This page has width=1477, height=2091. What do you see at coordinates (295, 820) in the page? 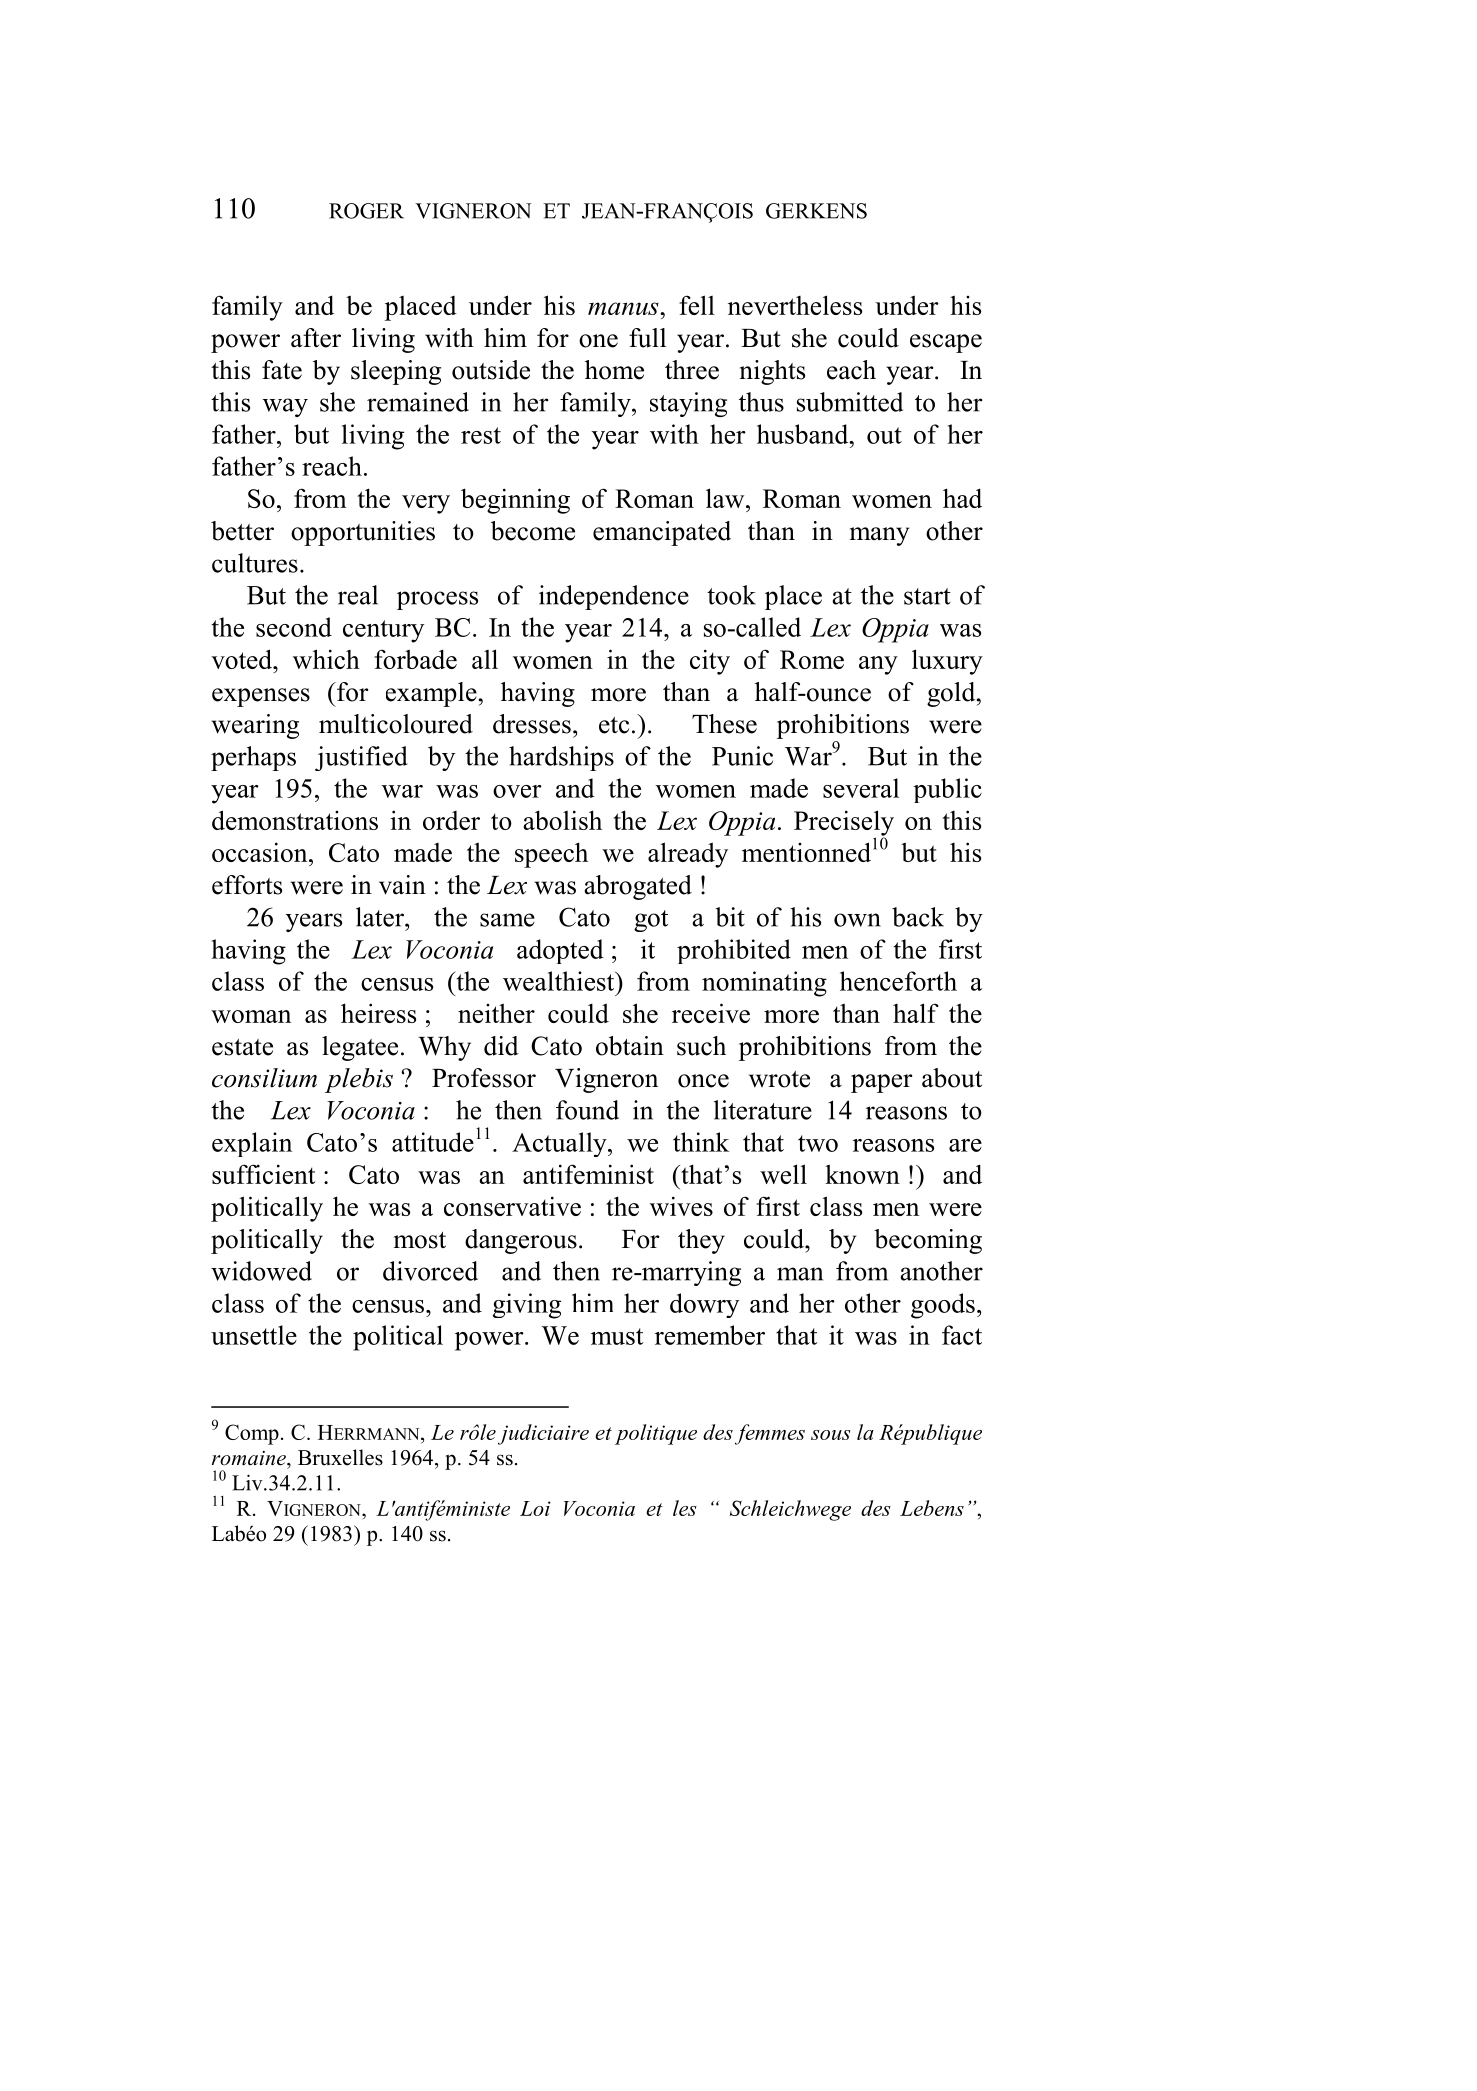
I see `demonstrations` at bounding box center [295, 820].
